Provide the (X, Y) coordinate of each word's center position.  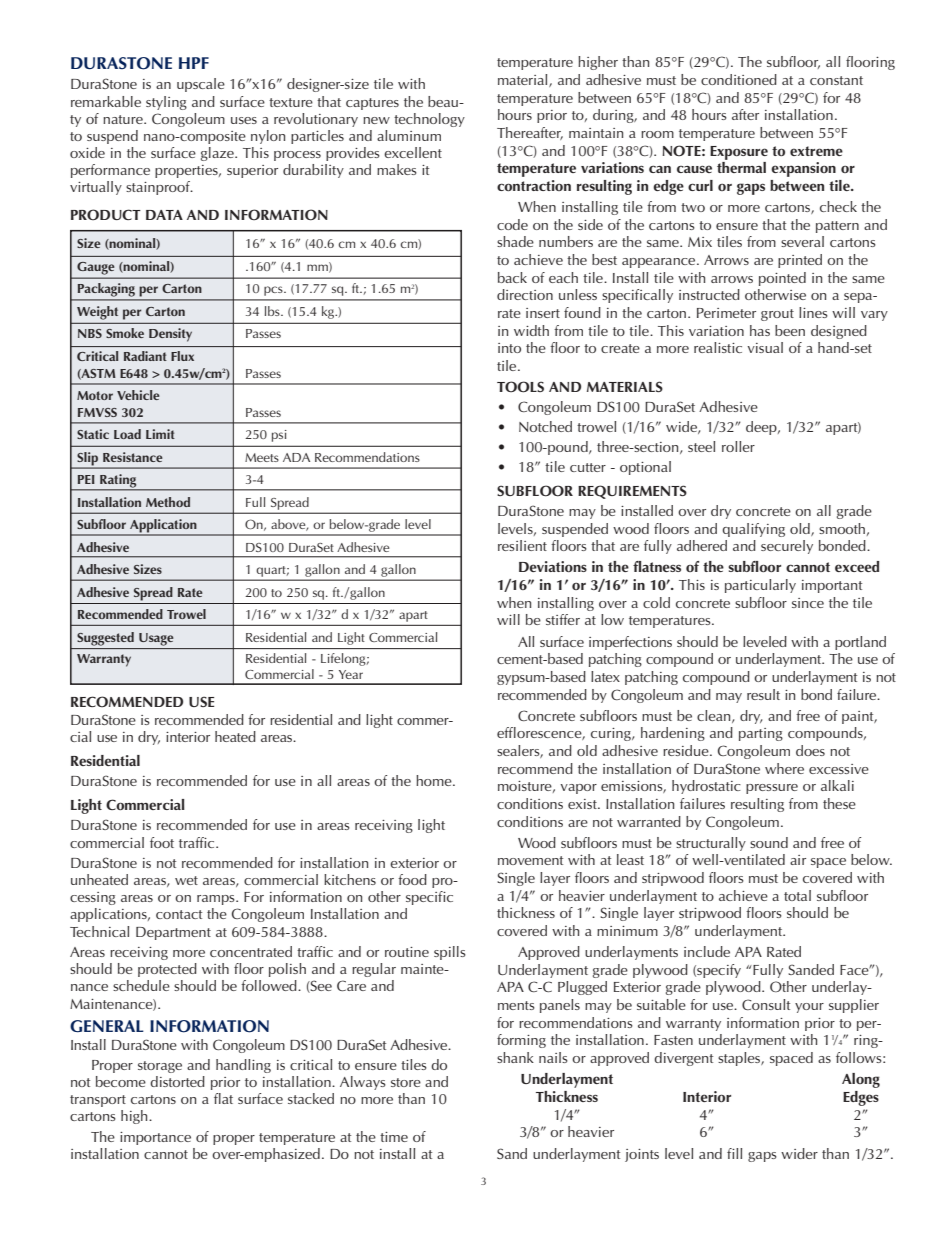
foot (162, 842)
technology (429, 120)
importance (155, 1138)
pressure (772, 789)
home (435, 780)
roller (738, 446)
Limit (160, 434)
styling (166, 103)
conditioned (739, 79)
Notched (545, 426)
